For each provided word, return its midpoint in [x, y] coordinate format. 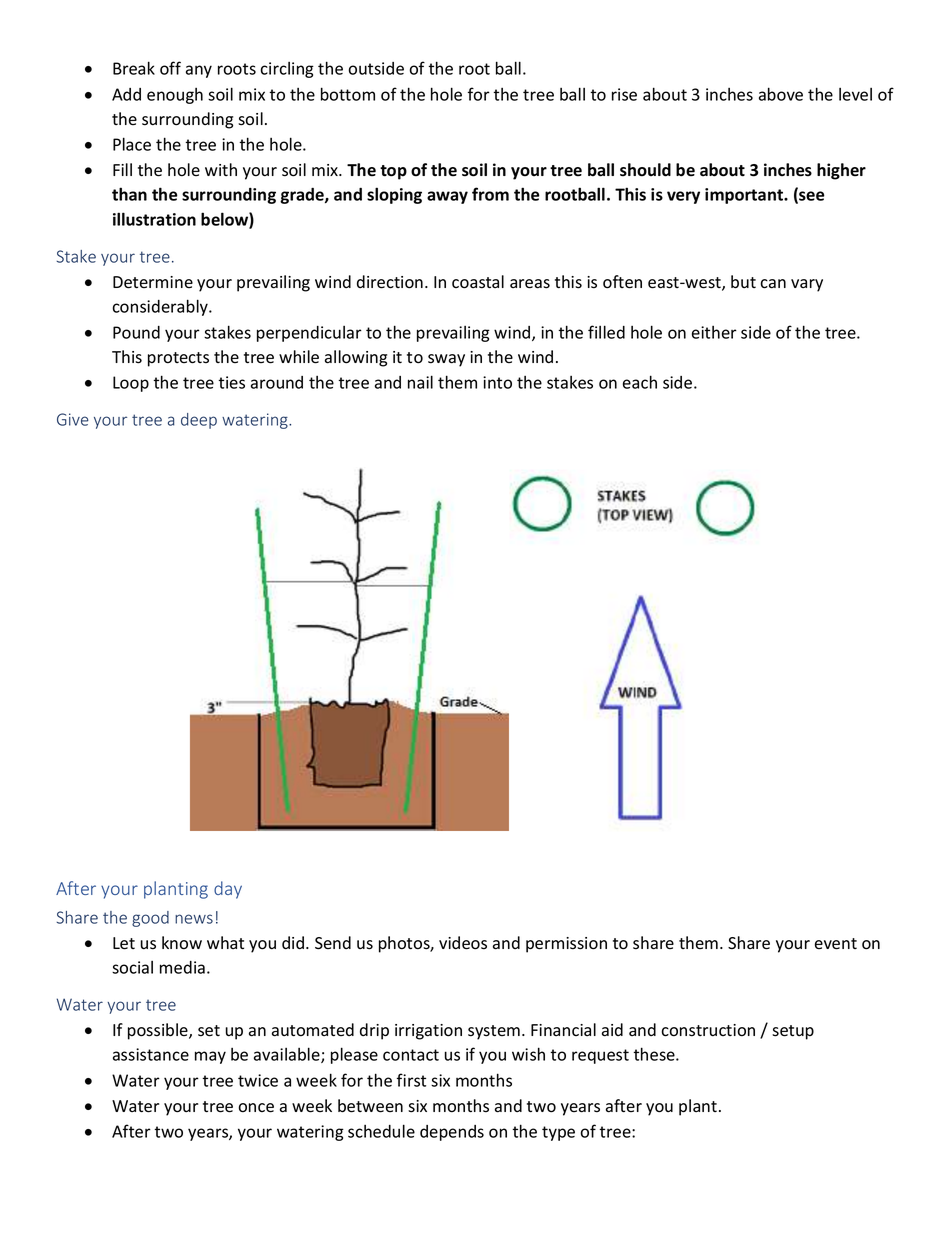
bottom [348, 94]
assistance [151, 1054]
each [640, 382]
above [781, 94]
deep [199, 421]
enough [175, 96]
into [497, 382]
